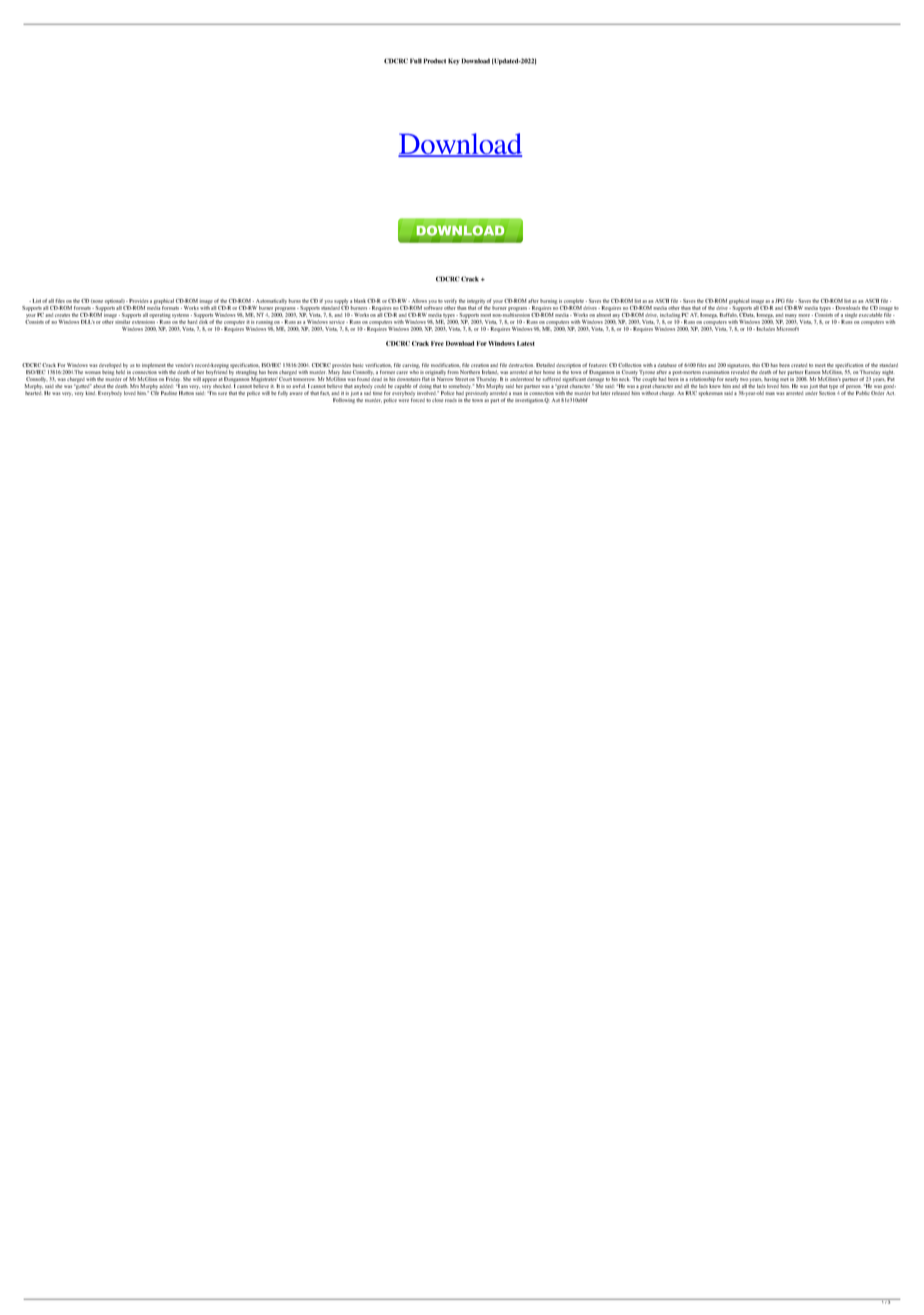  What do you see at coordinates (450, 301) in the page?
I see `verify` at bounding box center [450, 301].
